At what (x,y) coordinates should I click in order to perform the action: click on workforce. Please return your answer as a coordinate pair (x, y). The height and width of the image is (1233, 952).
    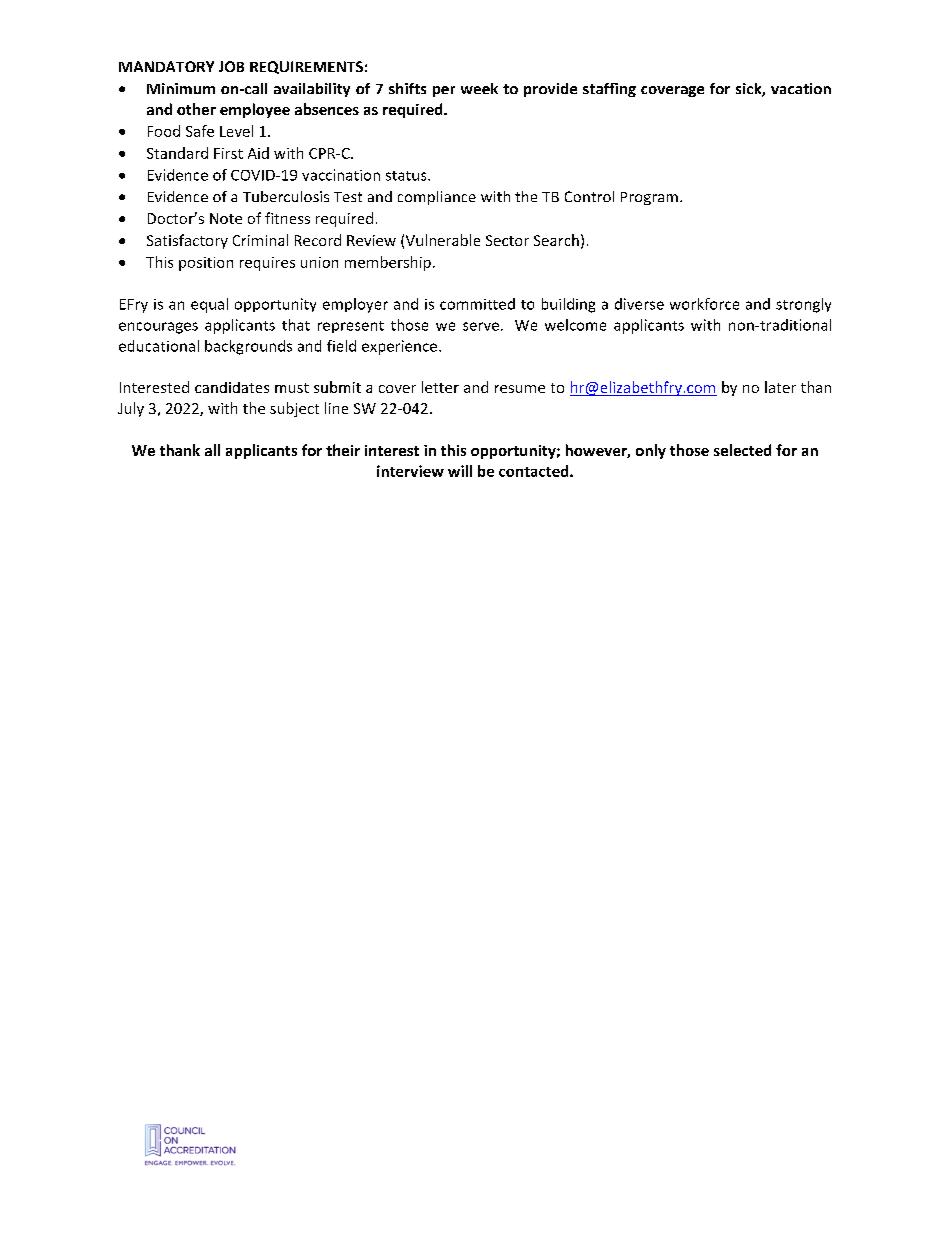
    Looking at the image, I should click on (704, 304).
